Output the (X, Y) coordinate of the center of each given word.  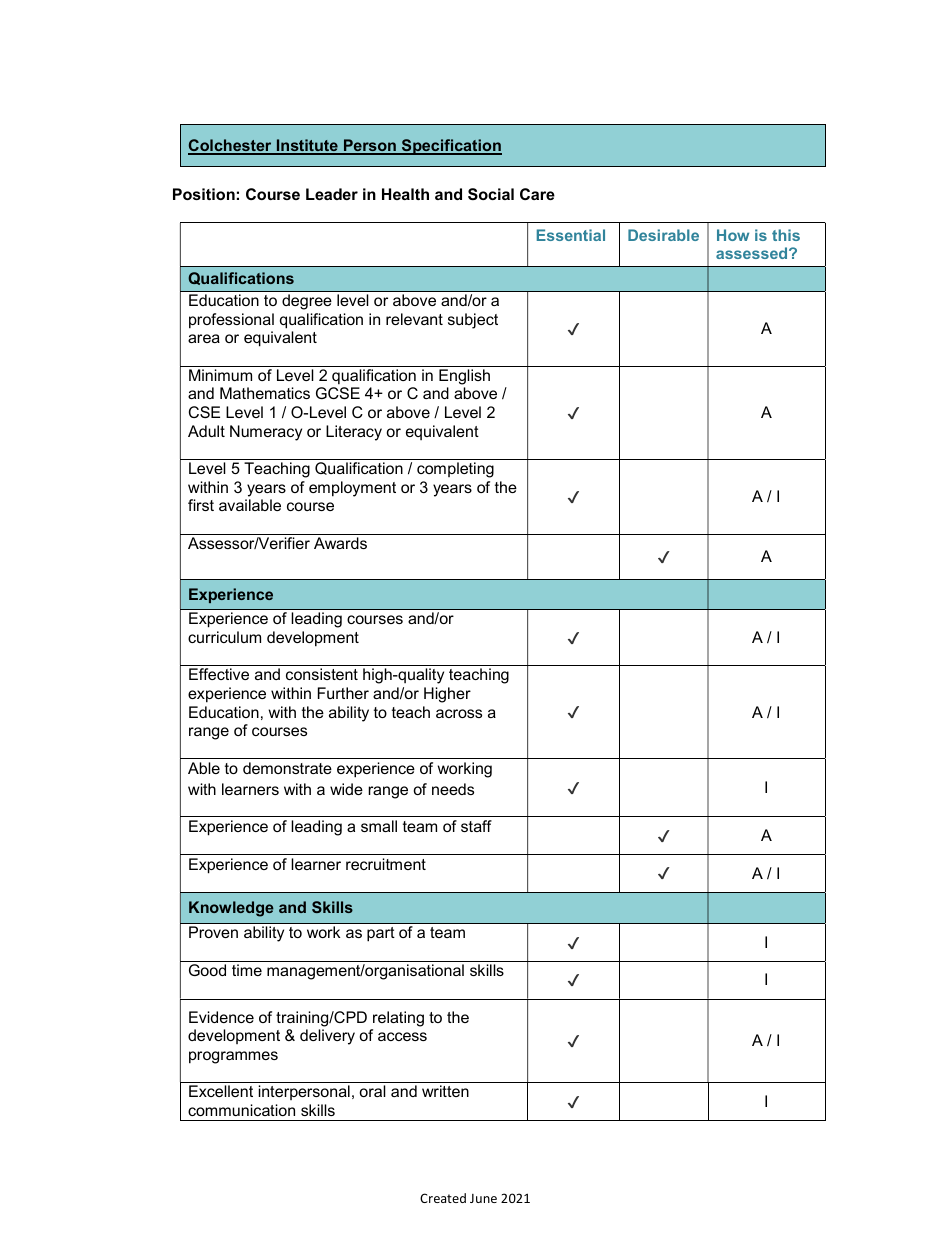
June (483, 1198)
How (733, 235)
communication (241, 1110)
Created (443, 1198)
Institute (307, 146)
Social (491, 194)
